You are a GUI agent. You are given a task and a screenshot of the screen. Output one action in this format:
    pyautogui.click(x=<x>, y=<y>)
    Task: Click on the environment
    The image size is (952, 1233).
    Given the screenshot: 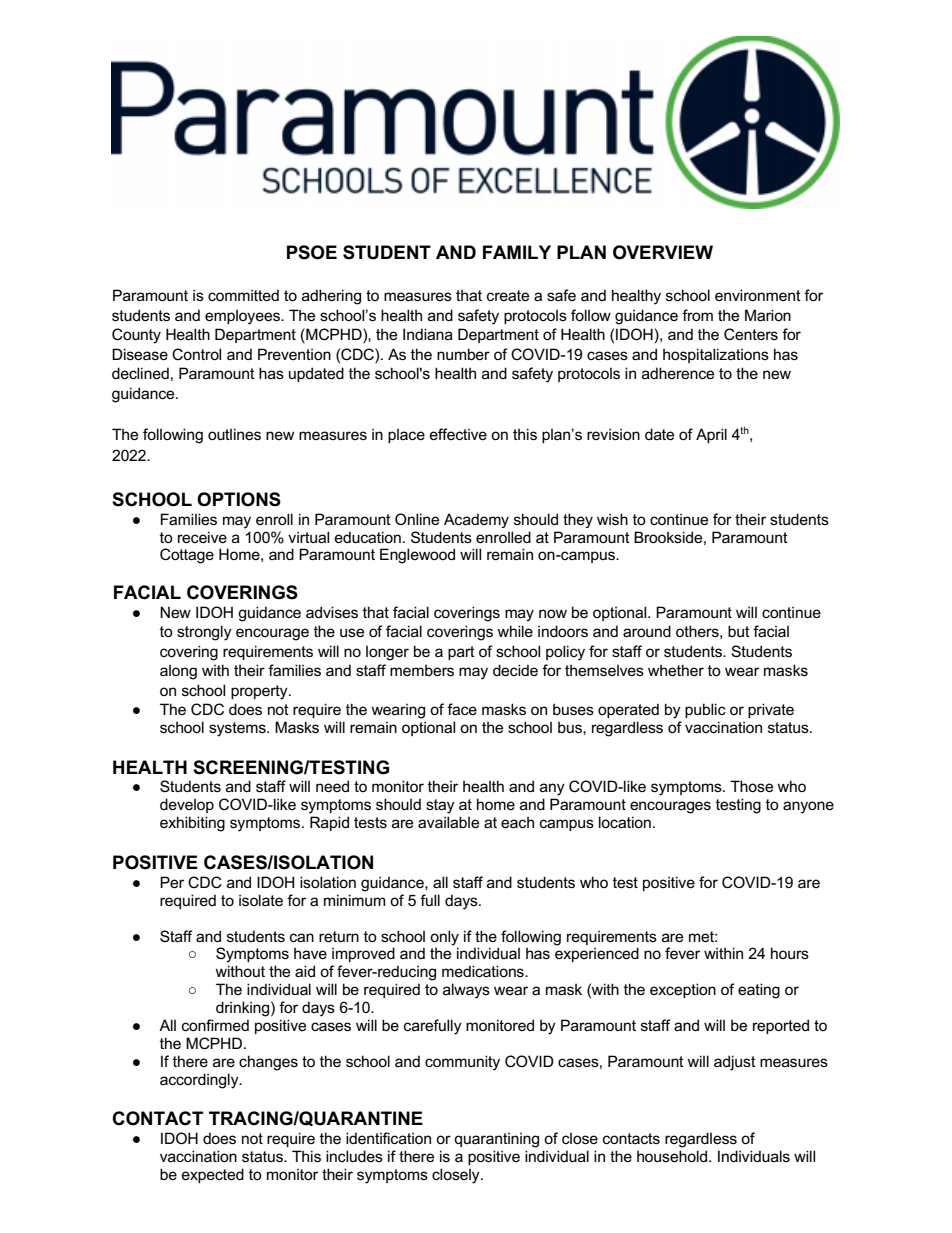 What is the action you would take?
    pyautogui.click(x=758, y=295)
